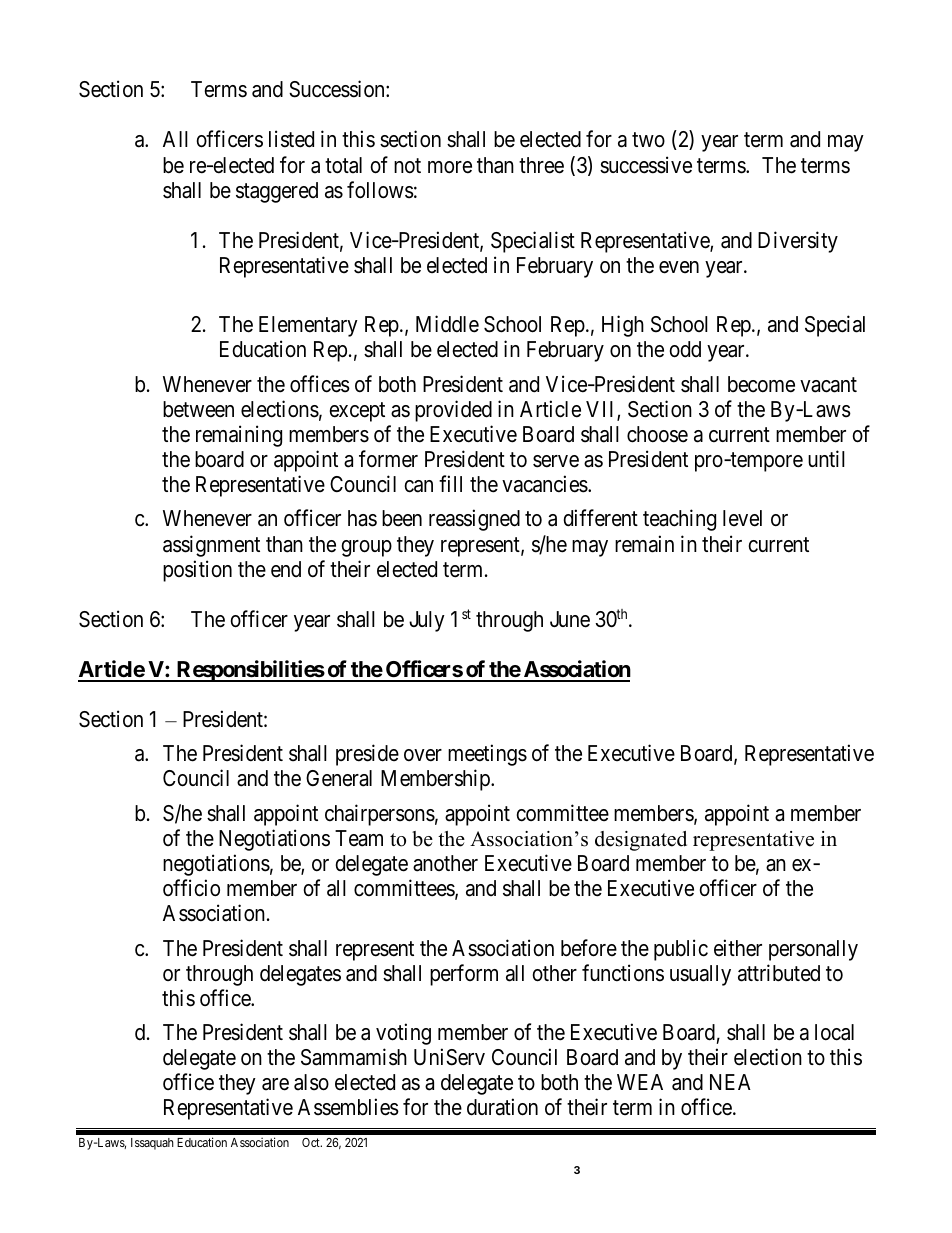  What do you see at coordinates (286, 569) in the document?
I see `end` at bounding box center [286, 569].
